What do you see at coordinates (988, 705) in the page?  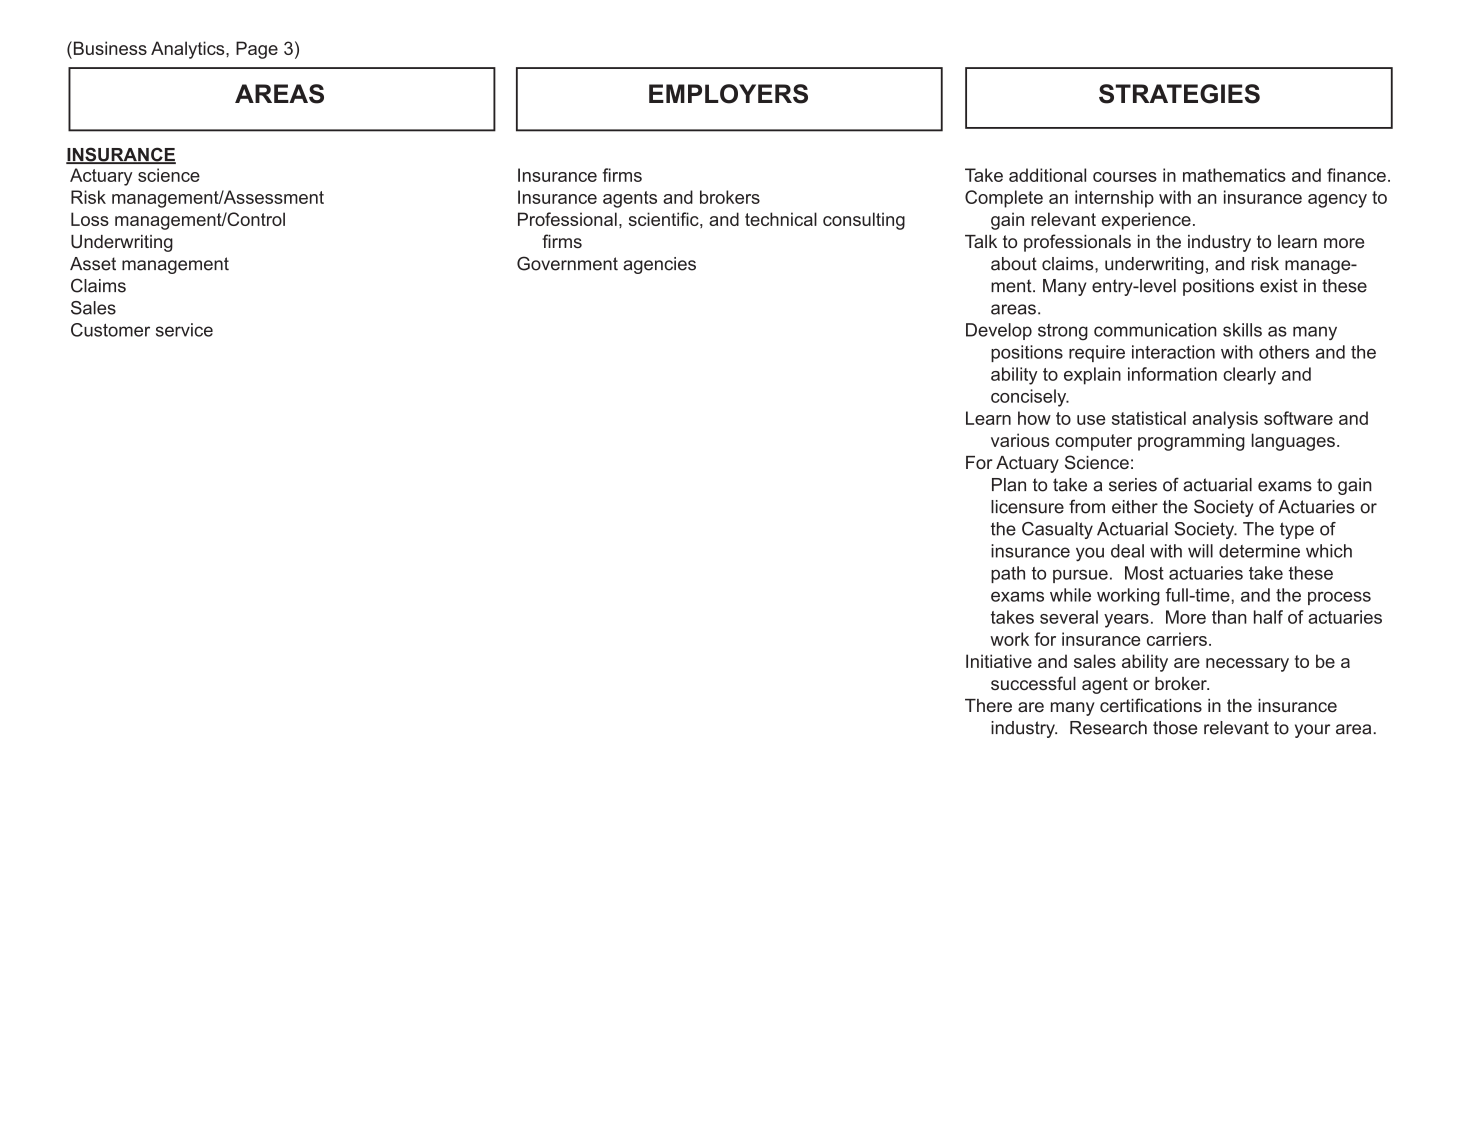 I see `There` at bounding box center [988, 705].
